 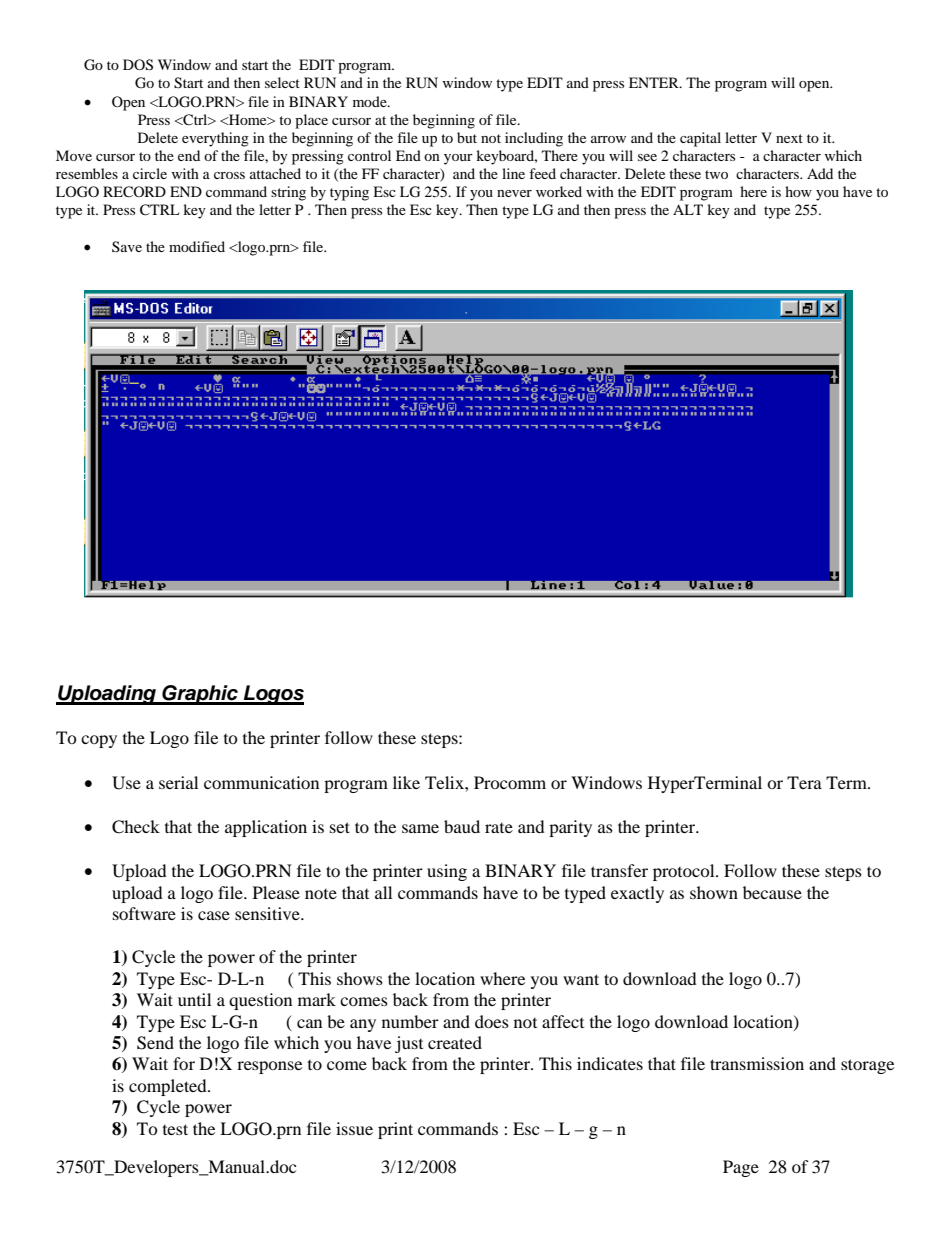 What do you see at coordinates (197, 246) in the screenshot?
I see `modified` at bounding box center [197, 246].
